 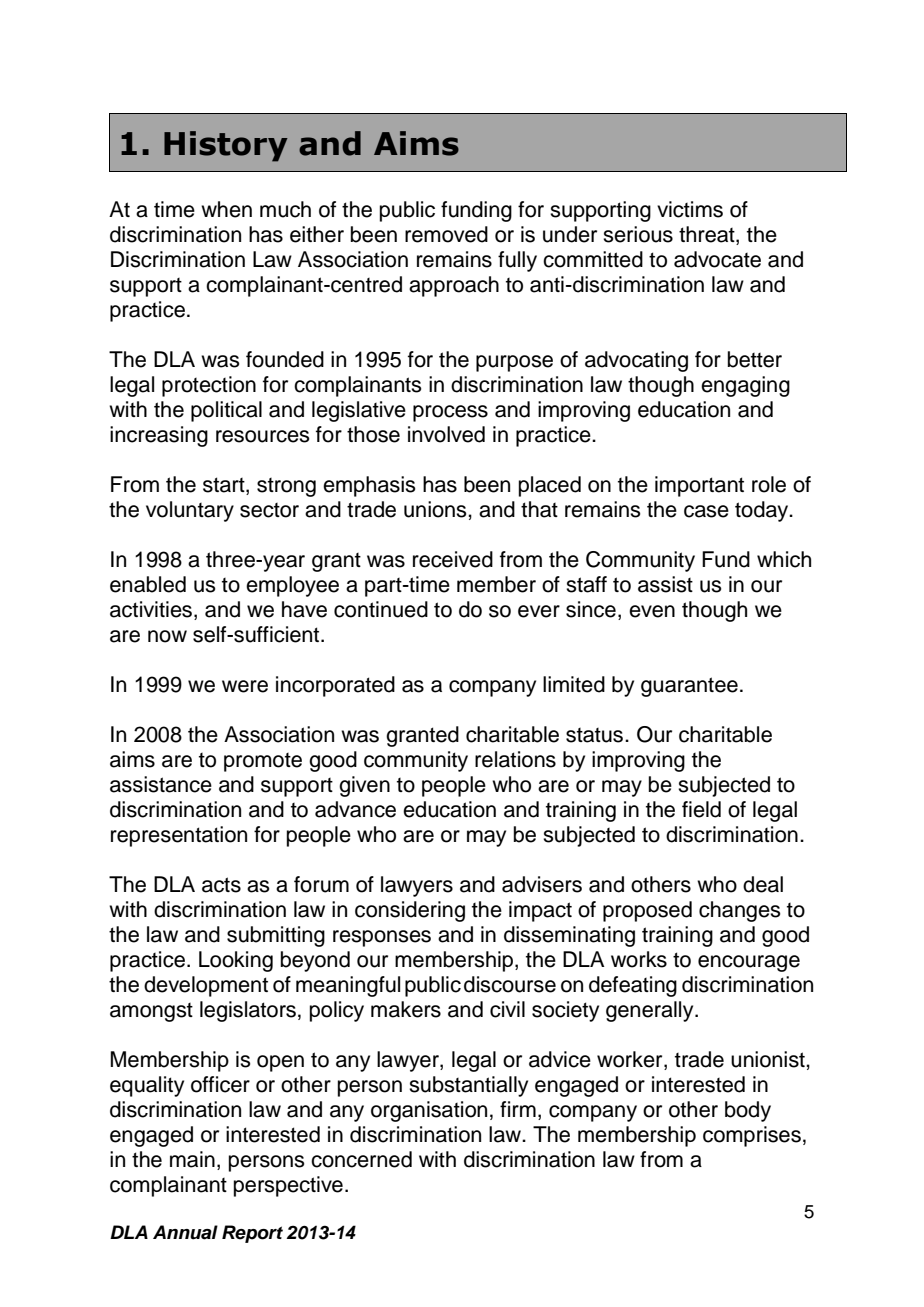 What do you see at coordinates (749, 963) in the screenshot?
I see `encourage` at bounding box center [749, 963].
